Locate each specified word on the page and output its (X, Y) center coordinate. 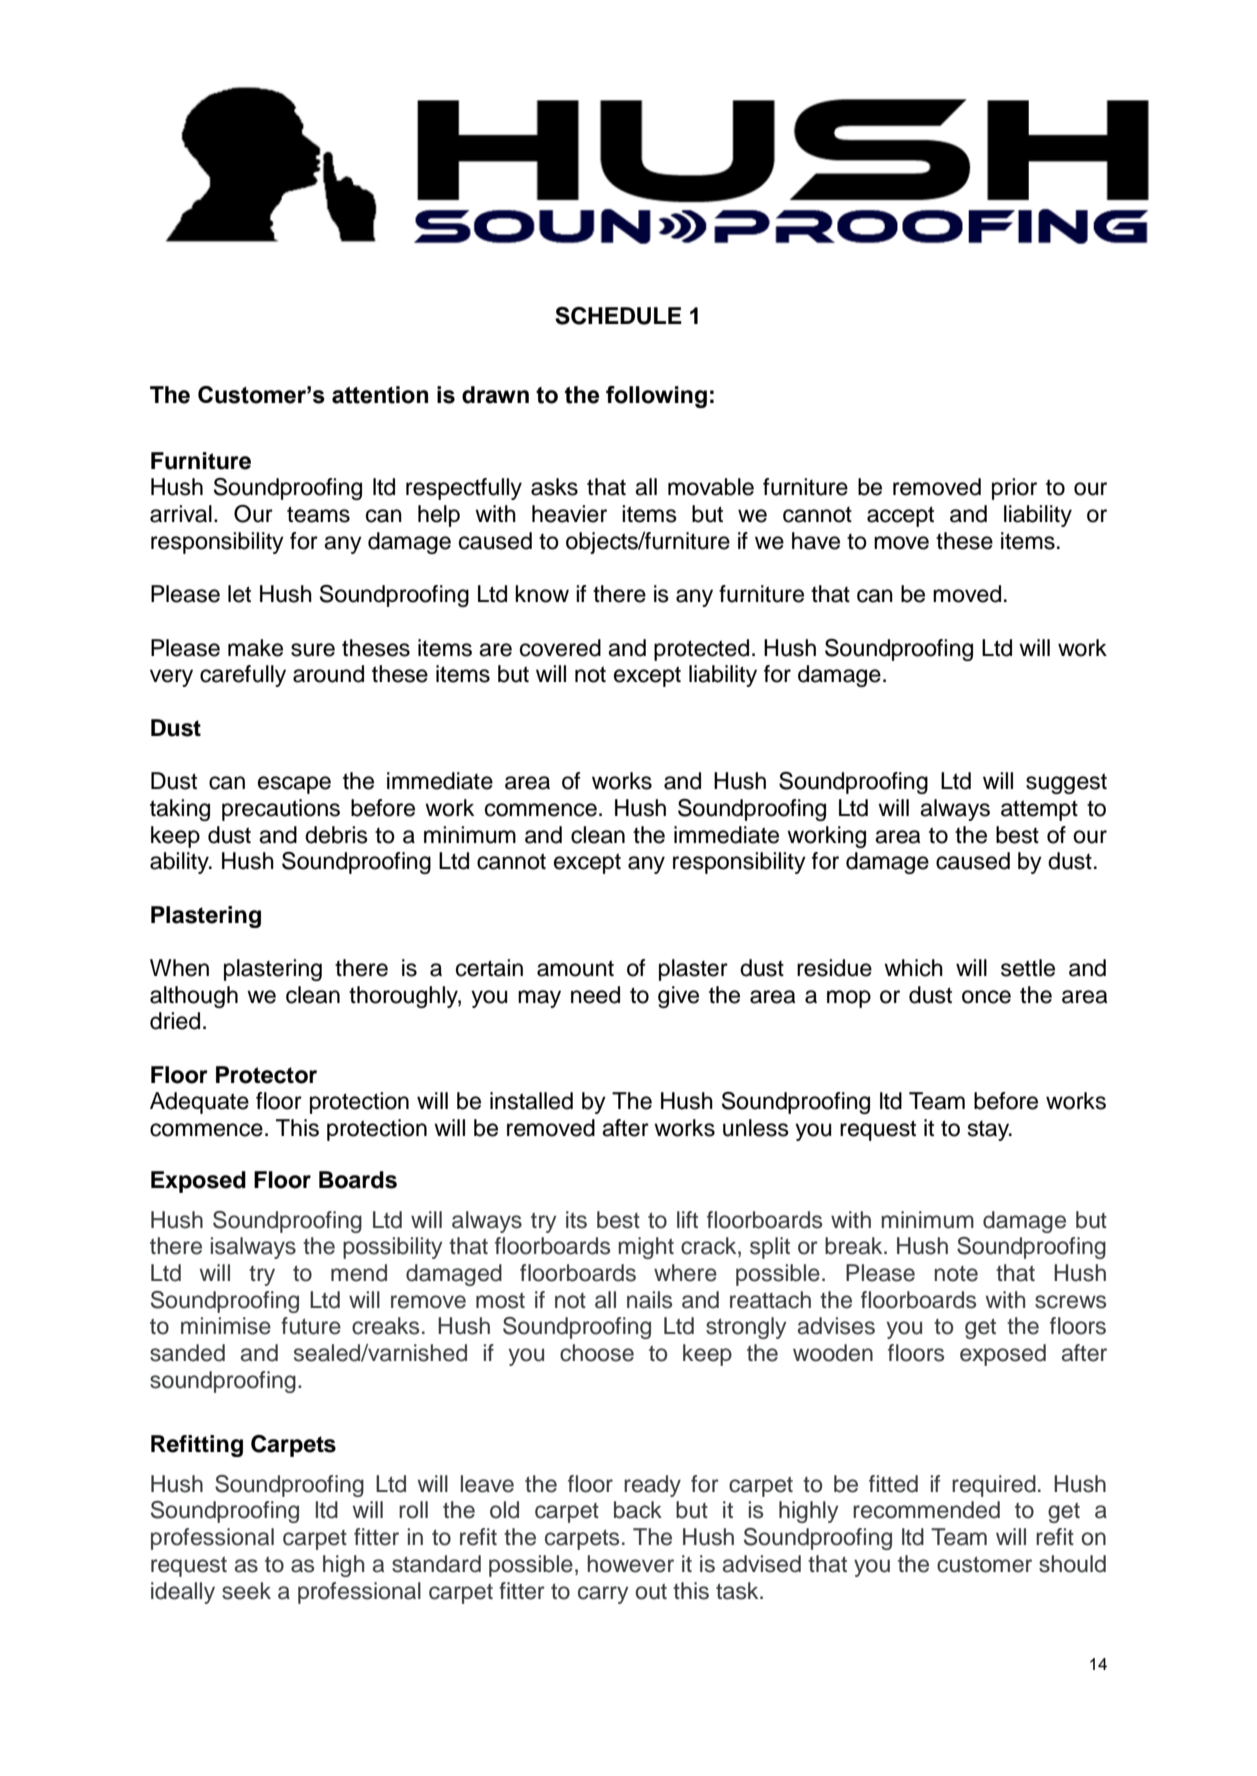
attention (380, 395)
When (179, 968)
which (913, 968)
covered (560, 648)
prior (1014, 489)
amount (575, 968)
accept (900, 516)
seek (246, 1591)
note (956, 1274)
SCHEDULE (618, 316)
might (646, 1248)
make (255, 648)
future (311, 1326)
